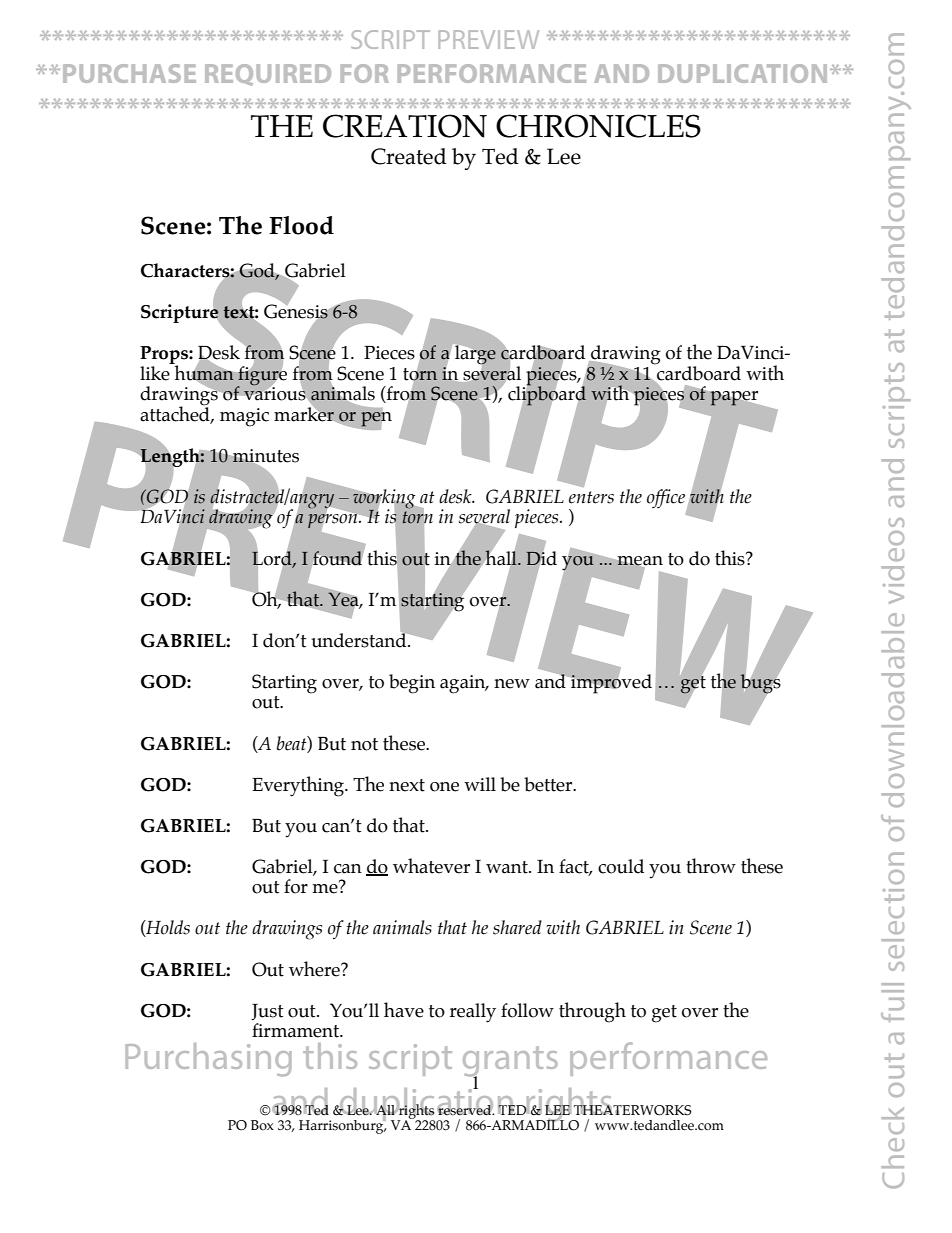 The height and width of the image is (1233, 952). Describe the element at coordinates (268, 75) in the image. I see `REQUIRED` at that location.
